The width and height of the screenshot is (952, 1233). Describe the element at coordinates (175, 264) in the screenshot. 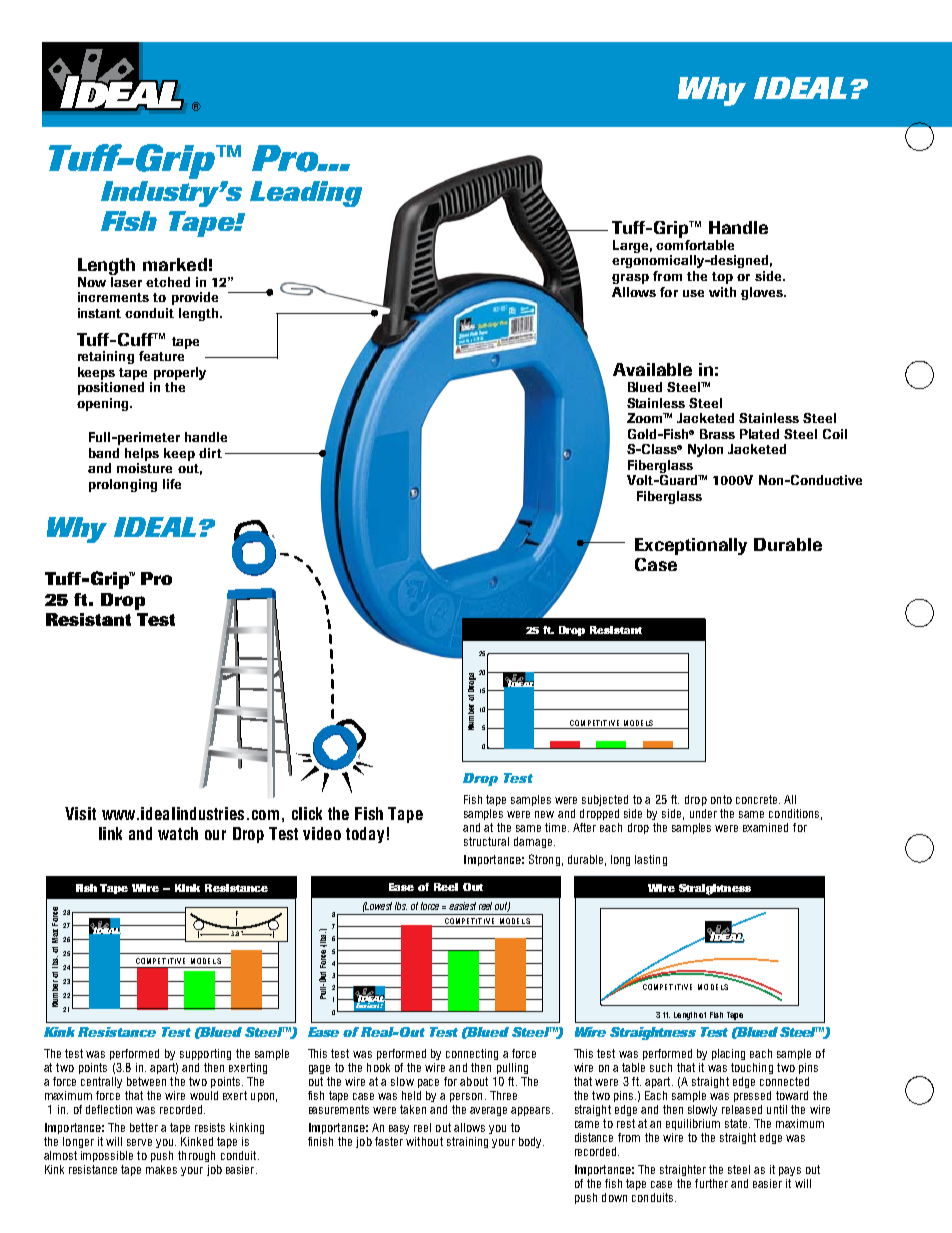

I see `marked` at that location.
